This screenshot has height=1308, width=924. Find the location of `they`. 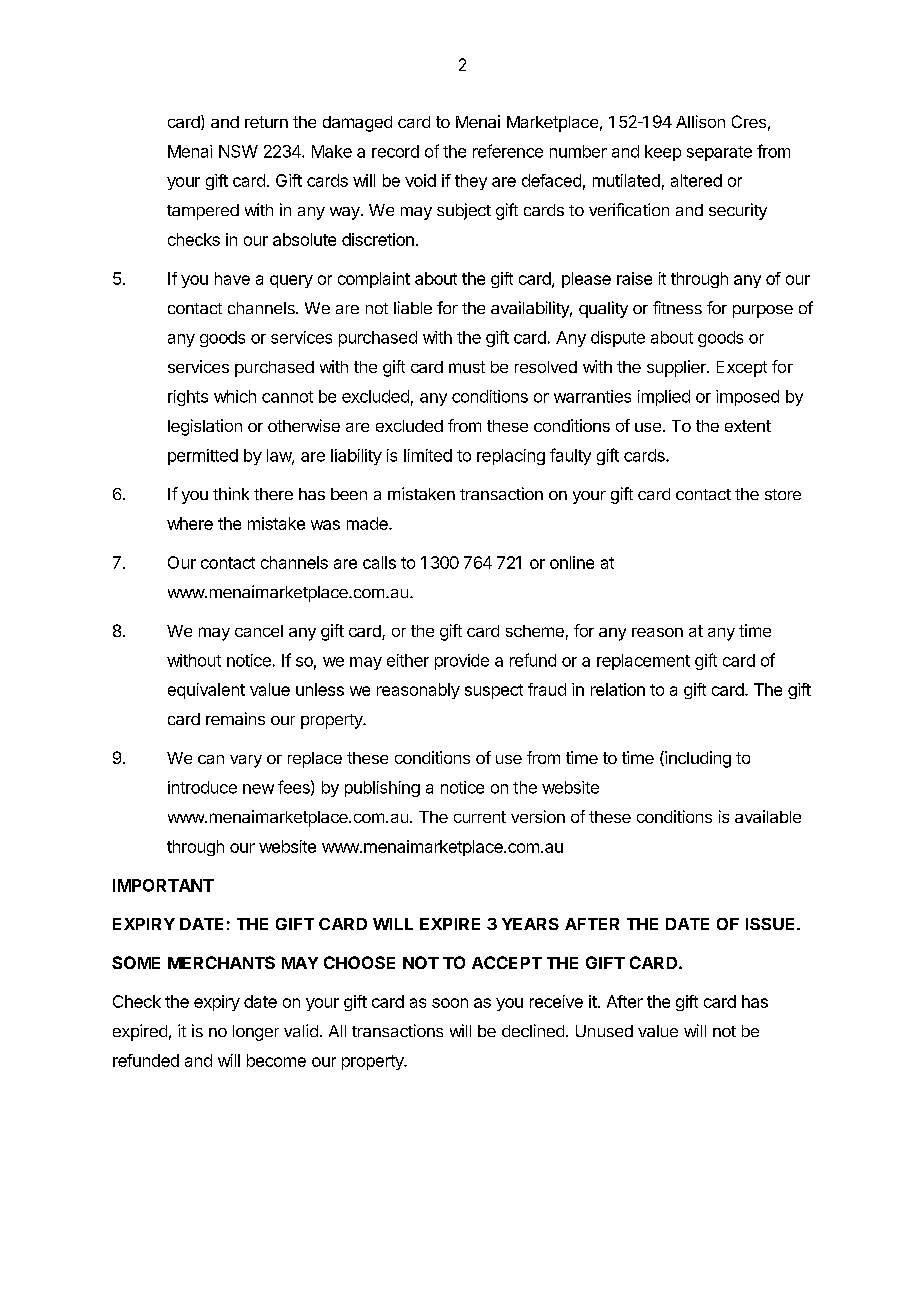

they is located at coordinates (471, 182).
